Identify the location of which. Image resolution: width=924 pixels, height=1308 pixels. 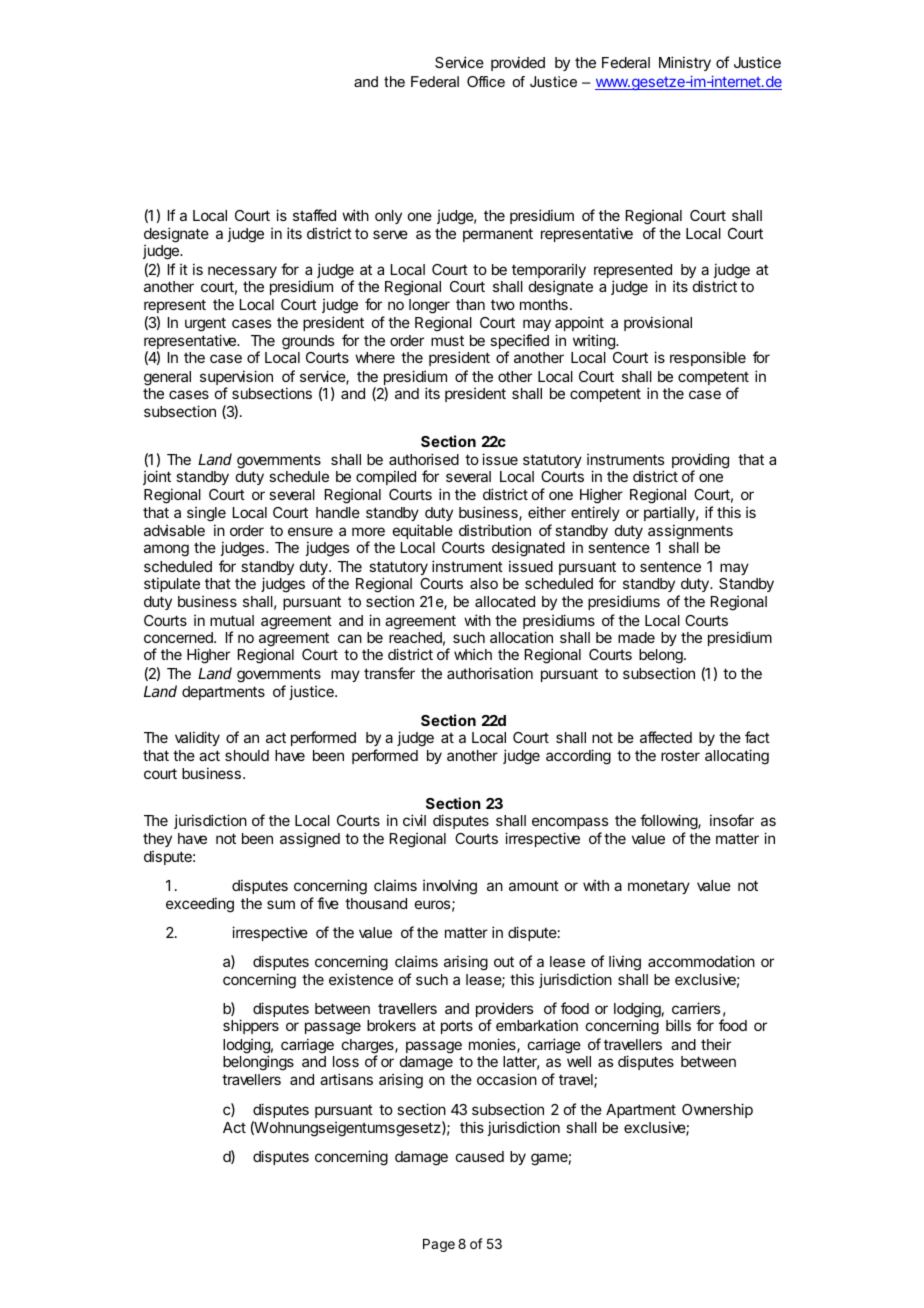
(473, 654).
